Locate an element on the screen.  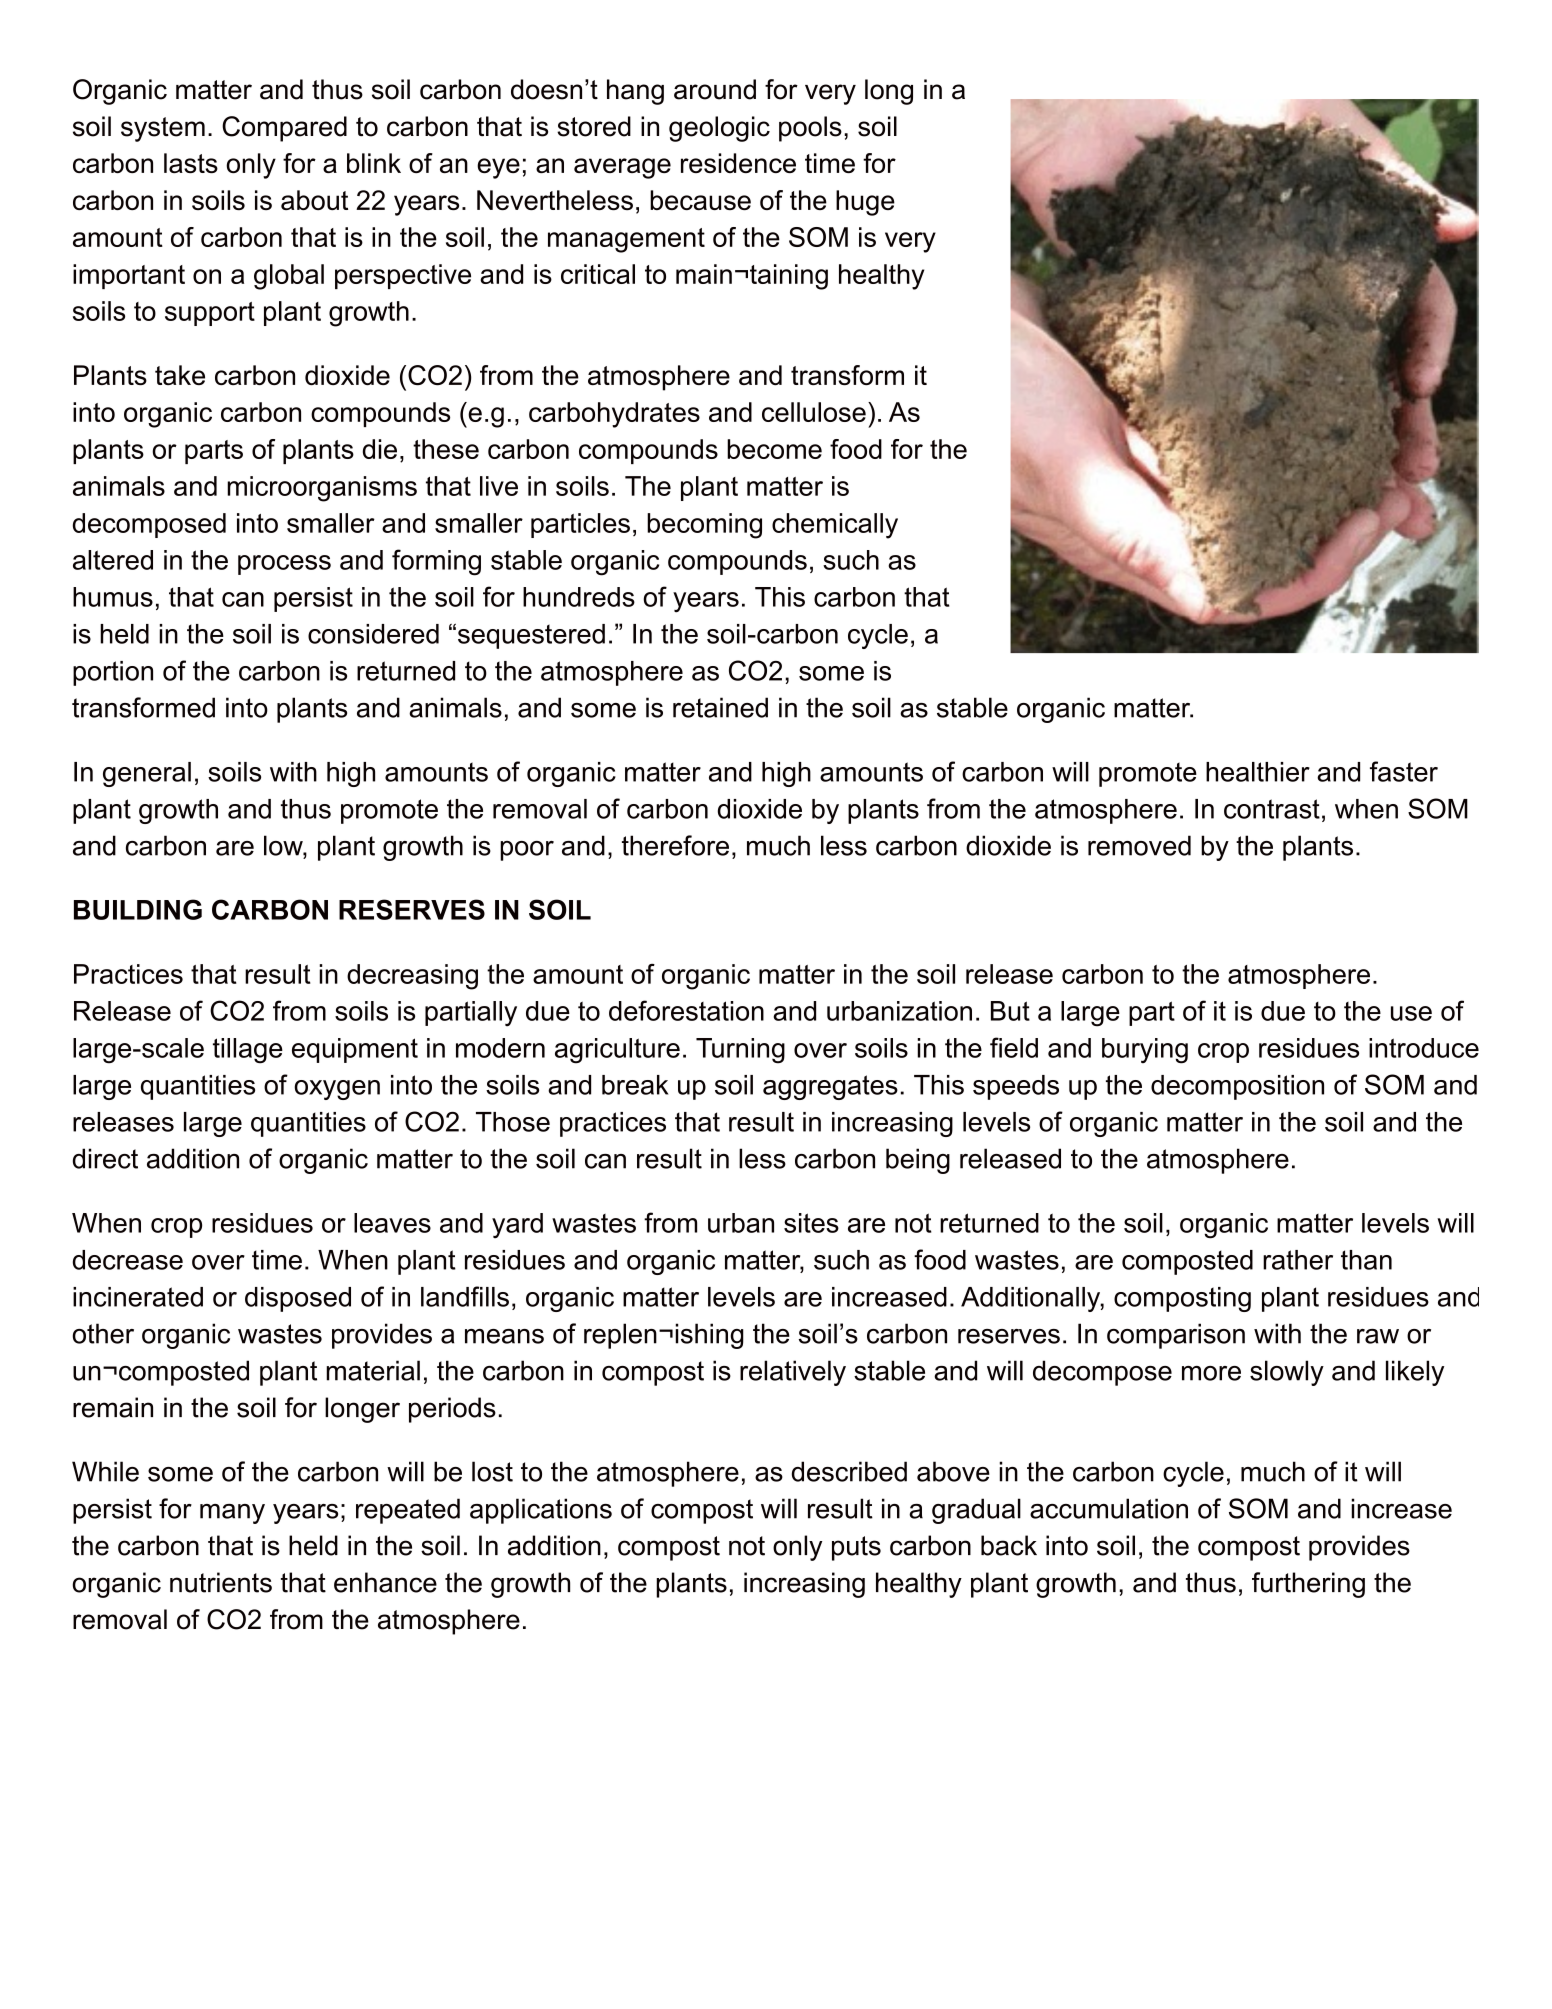
sites is located at coordinates (811, 1223).
